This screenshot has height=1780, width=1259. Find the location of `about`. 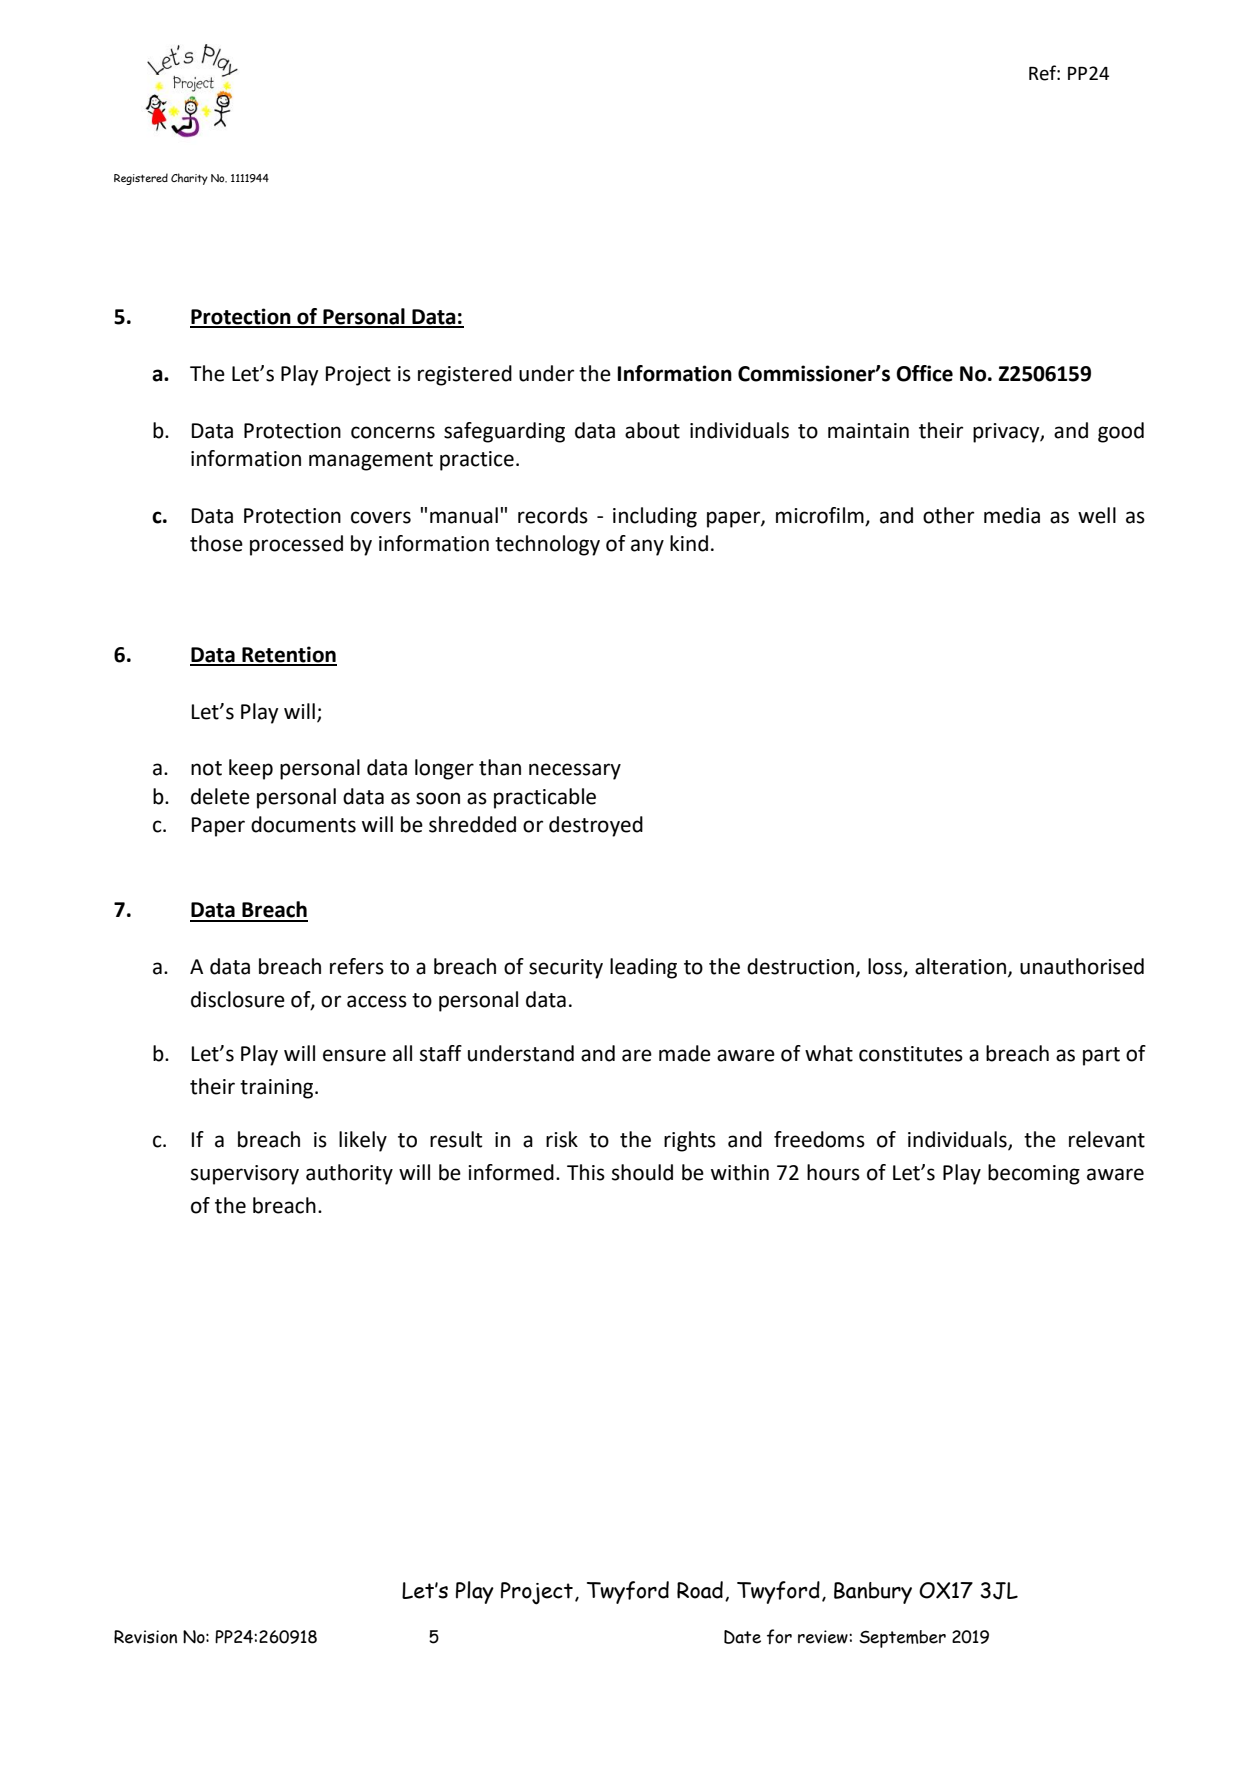

about is located at coordinates (652, 430).
